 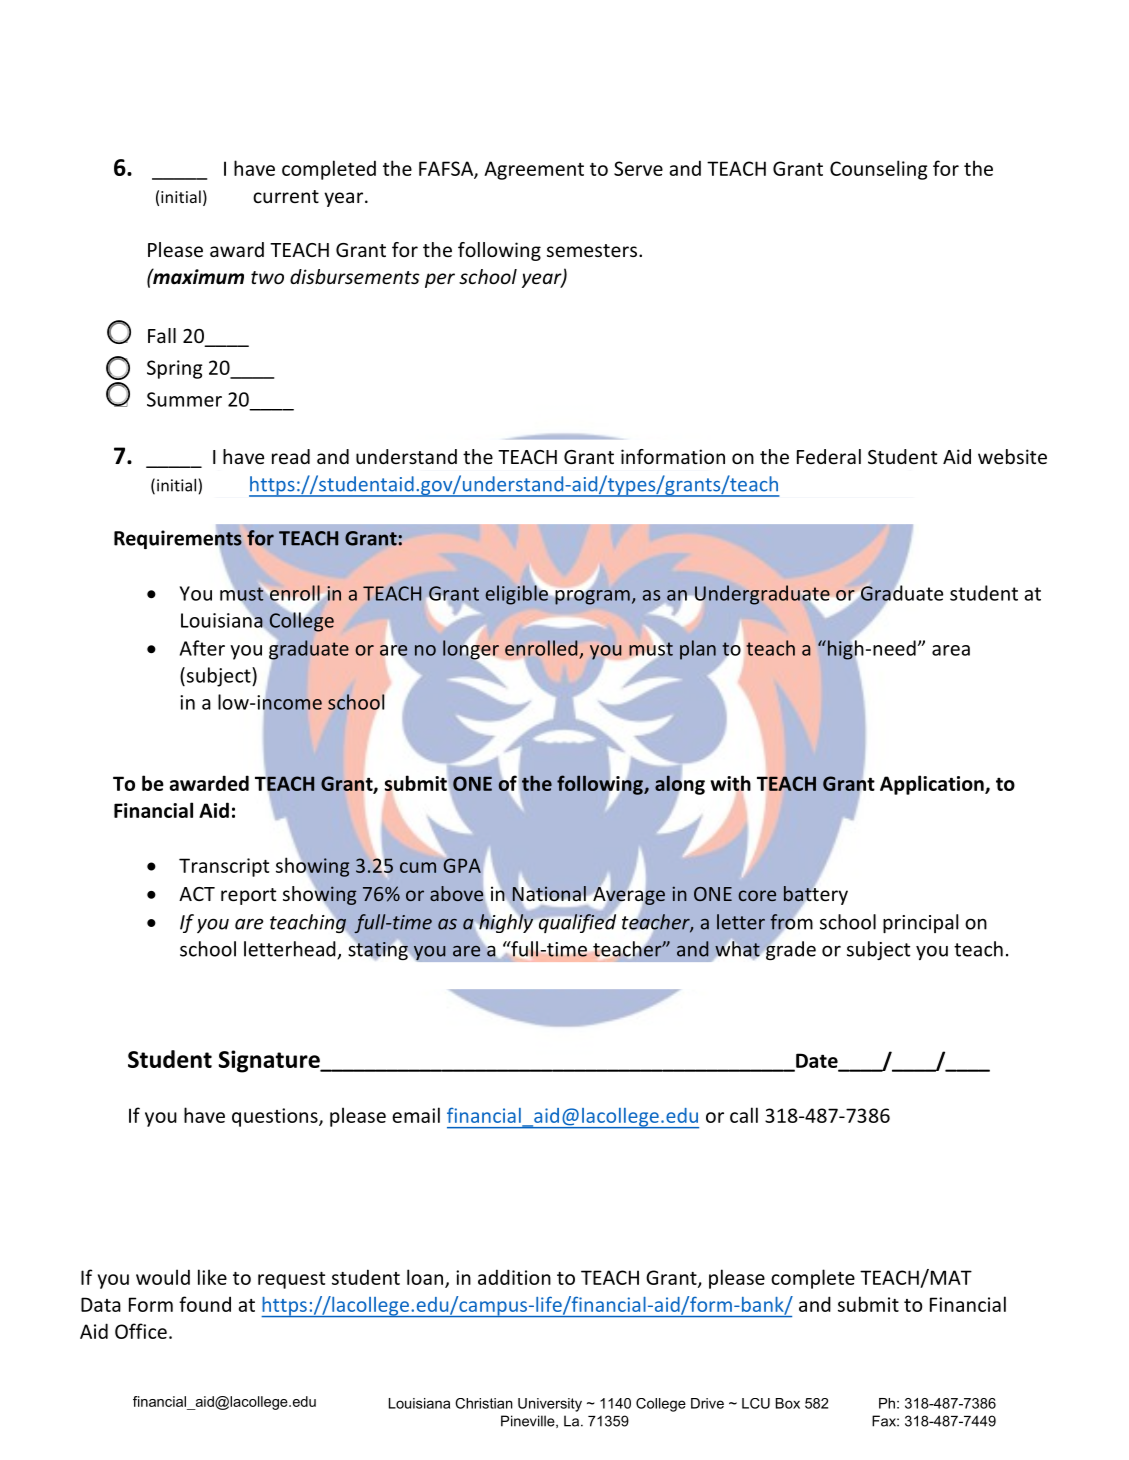 I want to click on Agreement, so click(x=534, y=170).
